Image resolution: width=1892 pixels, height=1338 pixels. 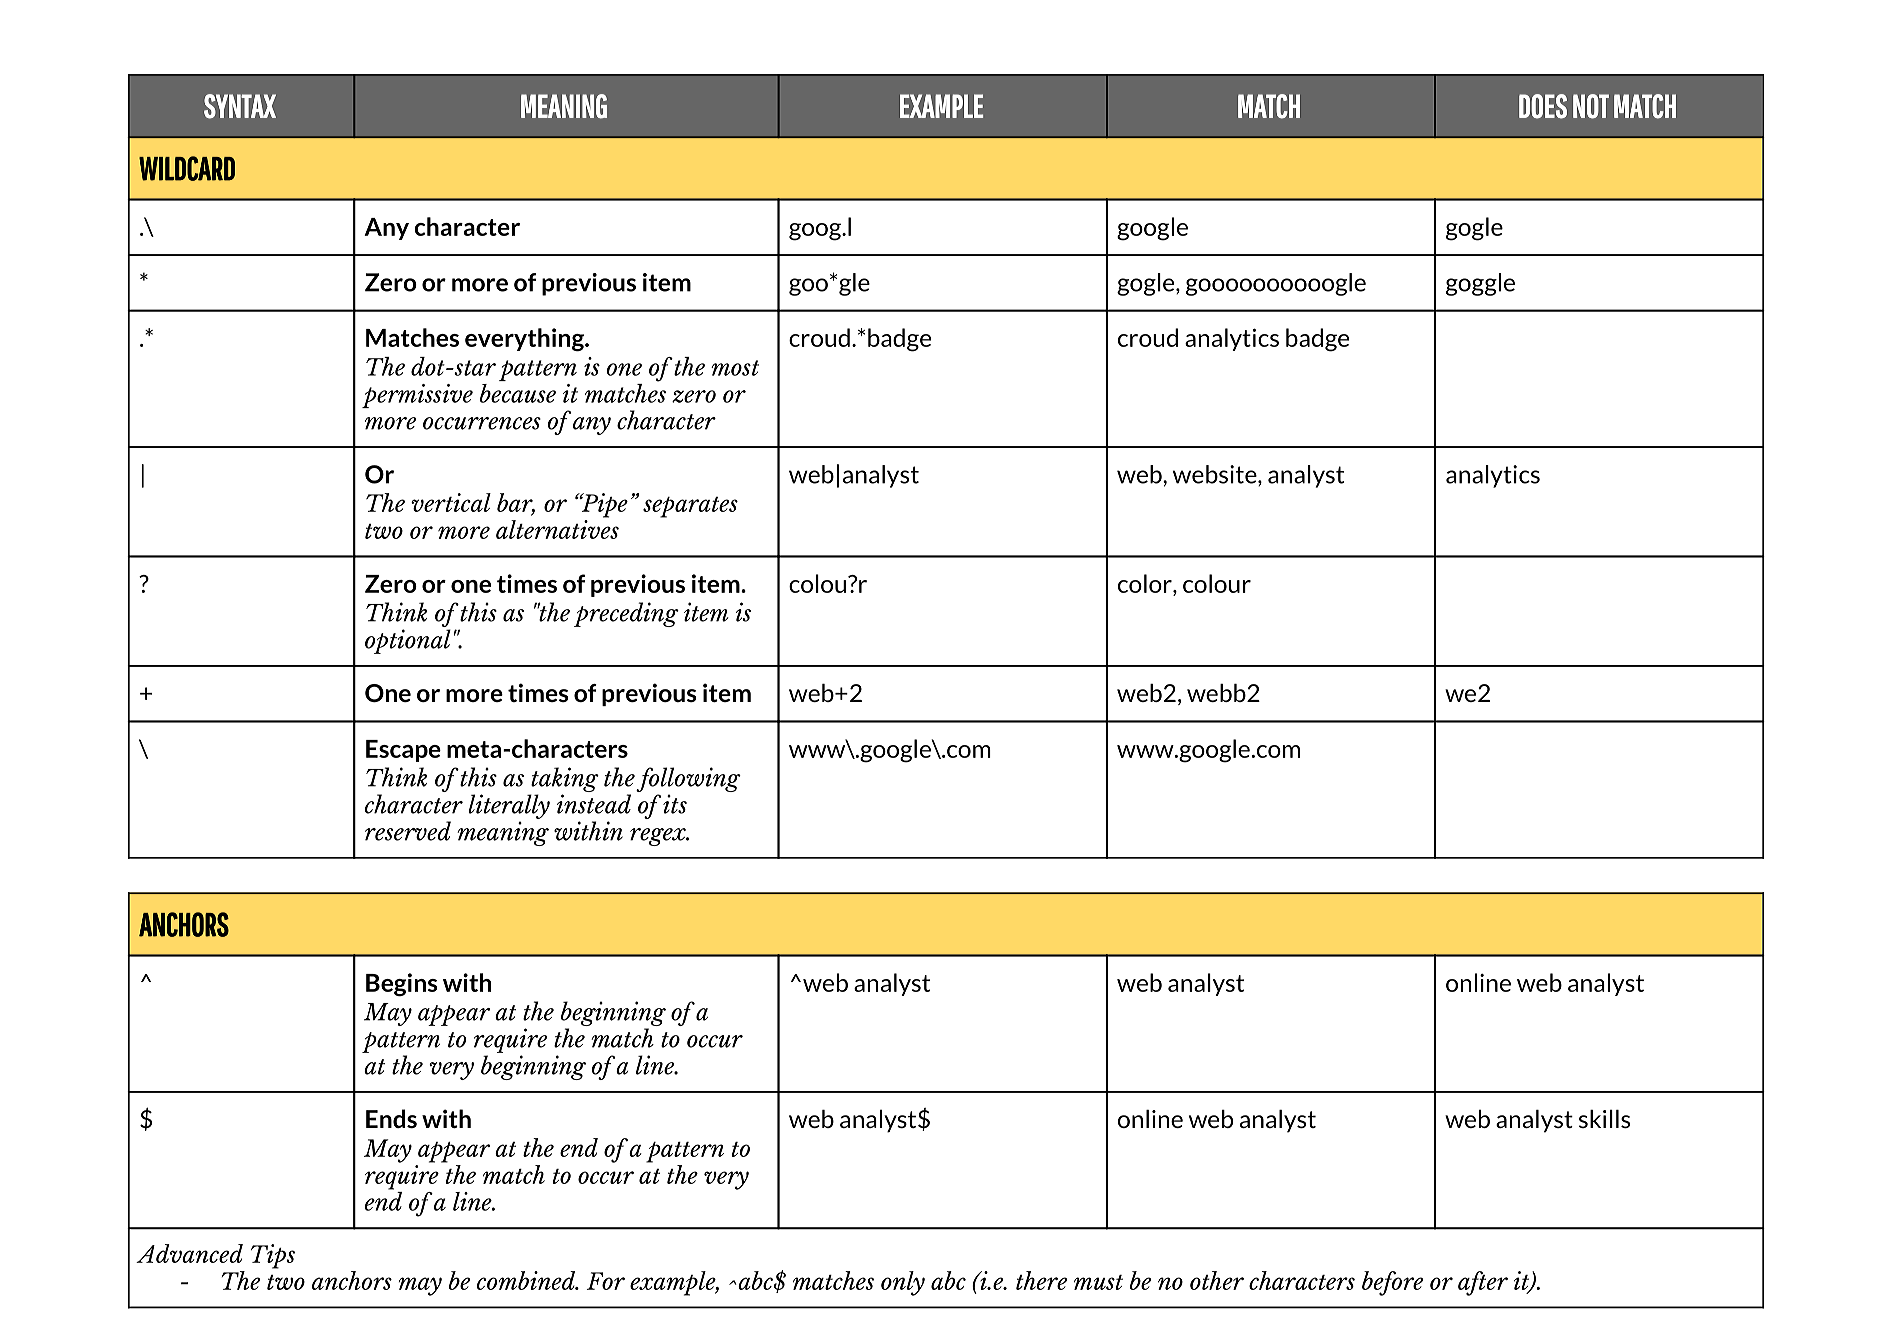 I want to click on Tips, so click(x=273, y=1256).
